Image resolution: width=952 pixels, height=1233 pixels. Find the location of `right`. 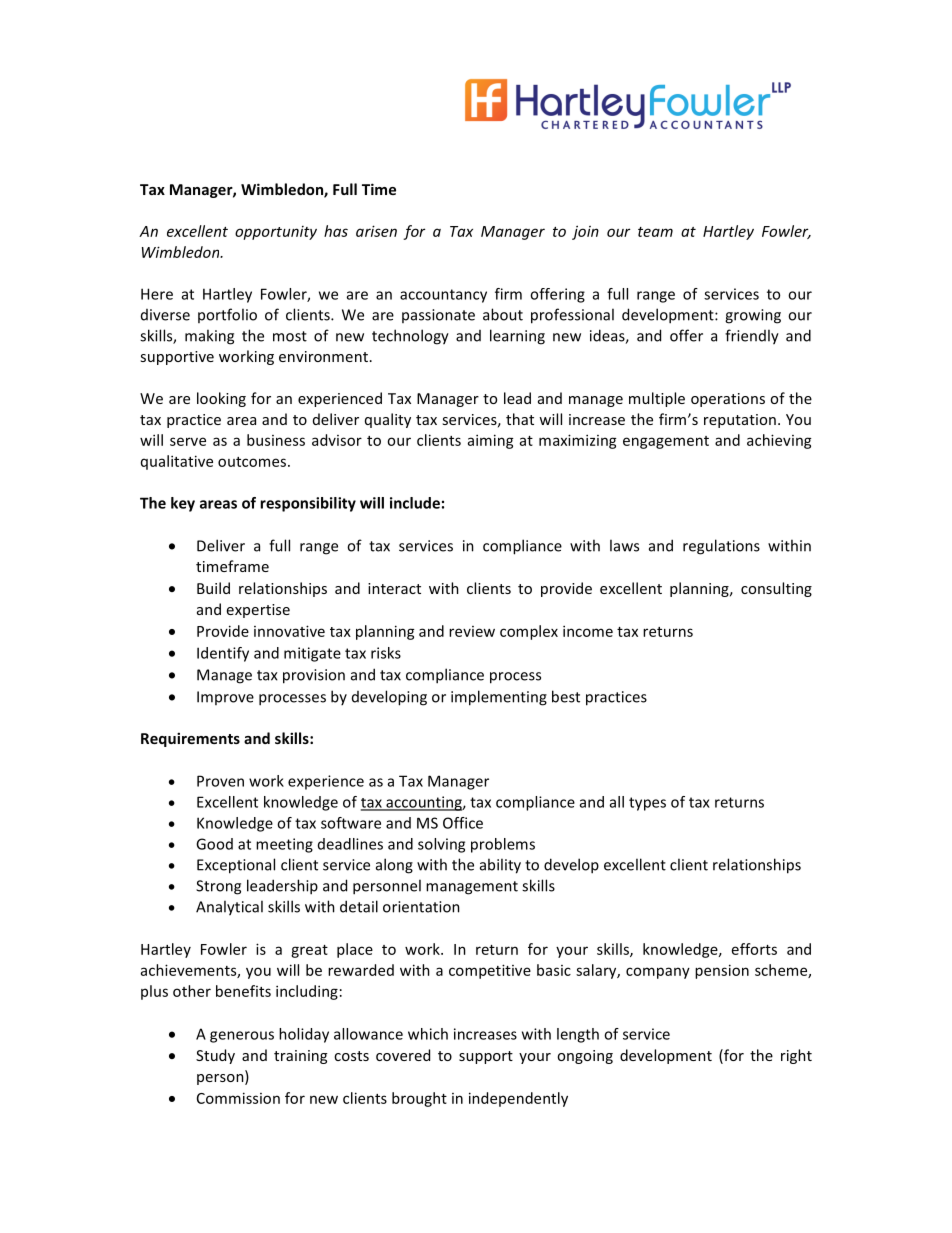

right is located at coordinates (796, 1056).
